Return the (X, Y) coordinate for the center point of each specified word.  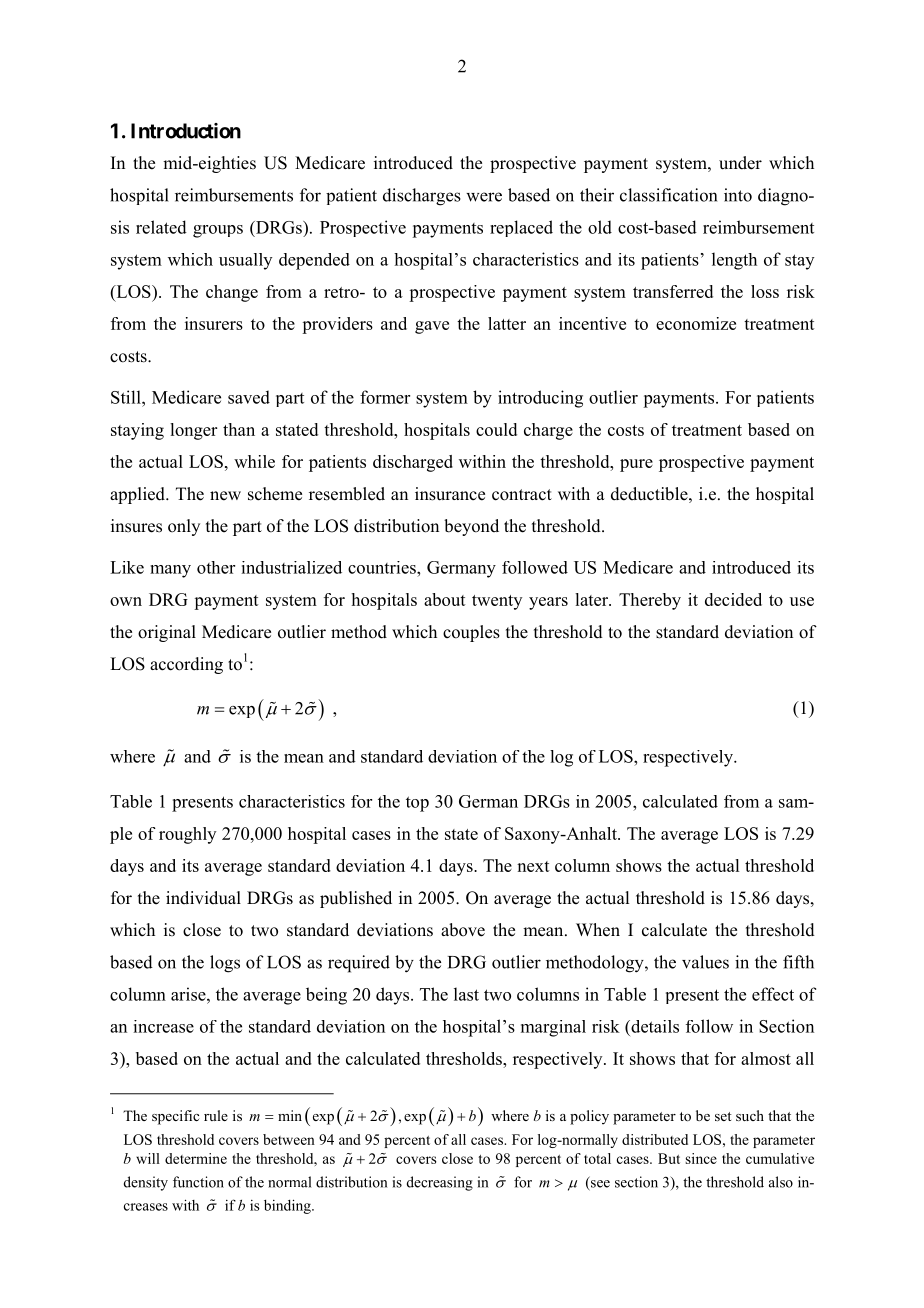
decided (733, 599)
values (705, 962)
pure (636, 465)
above (463, 930)
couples (471, 633)
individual (203, 897)
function (198, 1182)
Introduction (186, 131)
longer (193, 431)
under (740, 163)
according (186, 665)
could (496, 429)
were (484, 197)
